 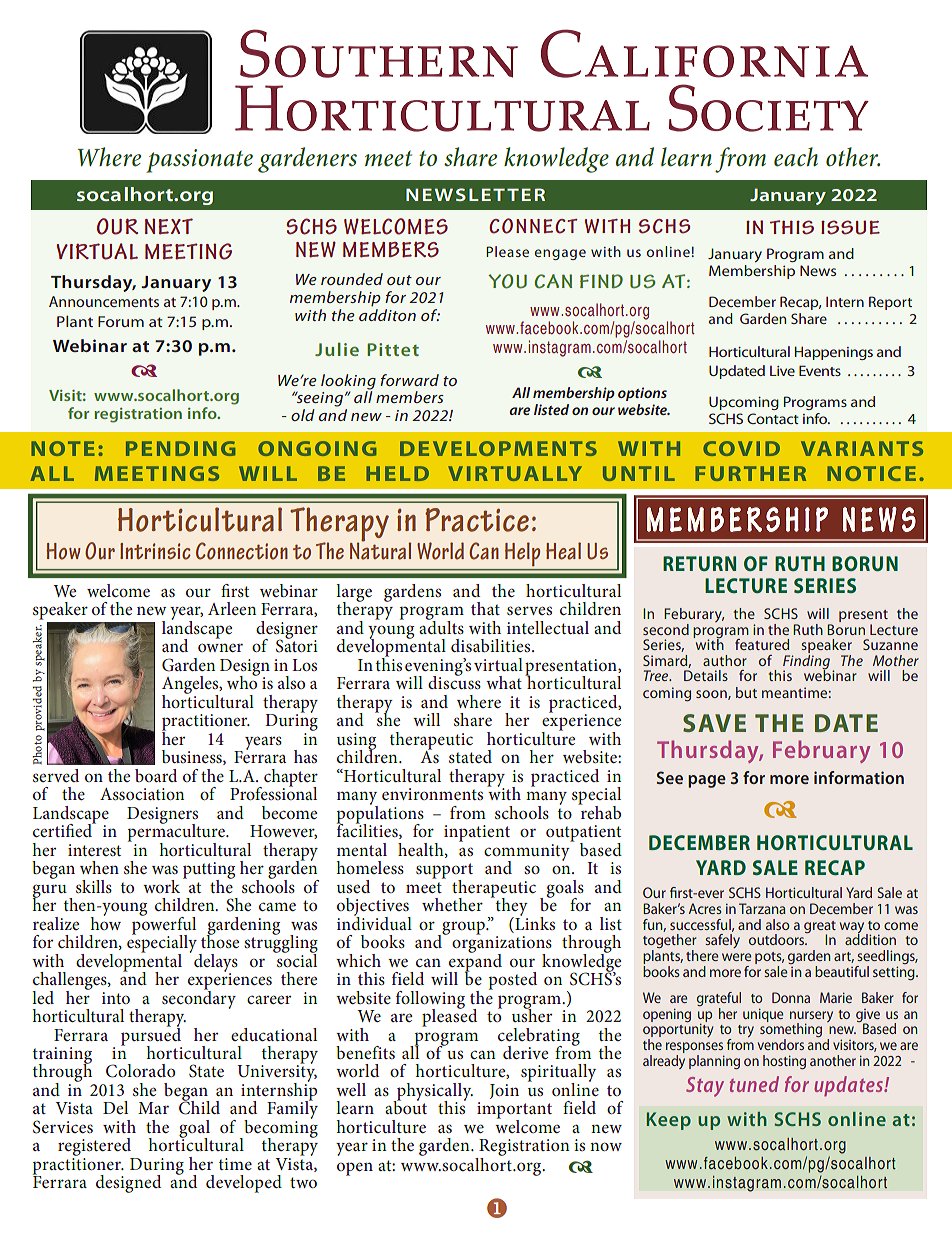 I want to click on passionate, so click(x=199, y=161).
